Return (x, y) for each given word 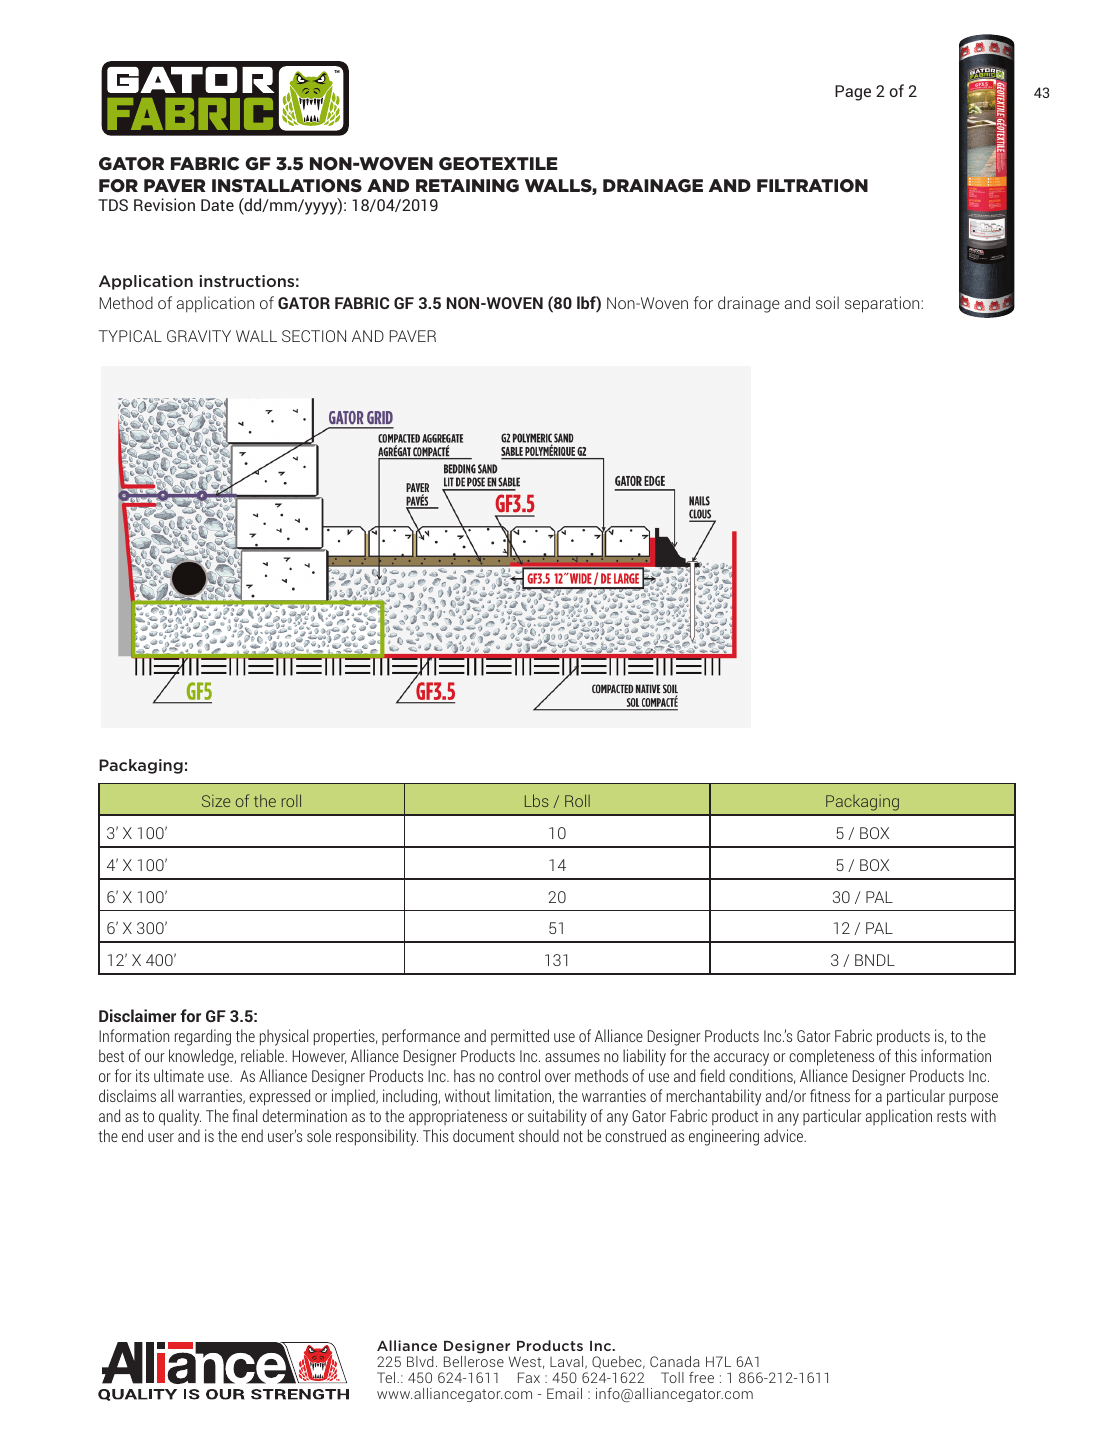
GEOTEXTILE (498, 163)
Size (216, 801)
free (701, 1377)
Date (217, 205)
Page (853, 93)
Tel (386, 1377)
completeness (831, 1057)
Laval (568, 1362)
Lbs (537, 800)
